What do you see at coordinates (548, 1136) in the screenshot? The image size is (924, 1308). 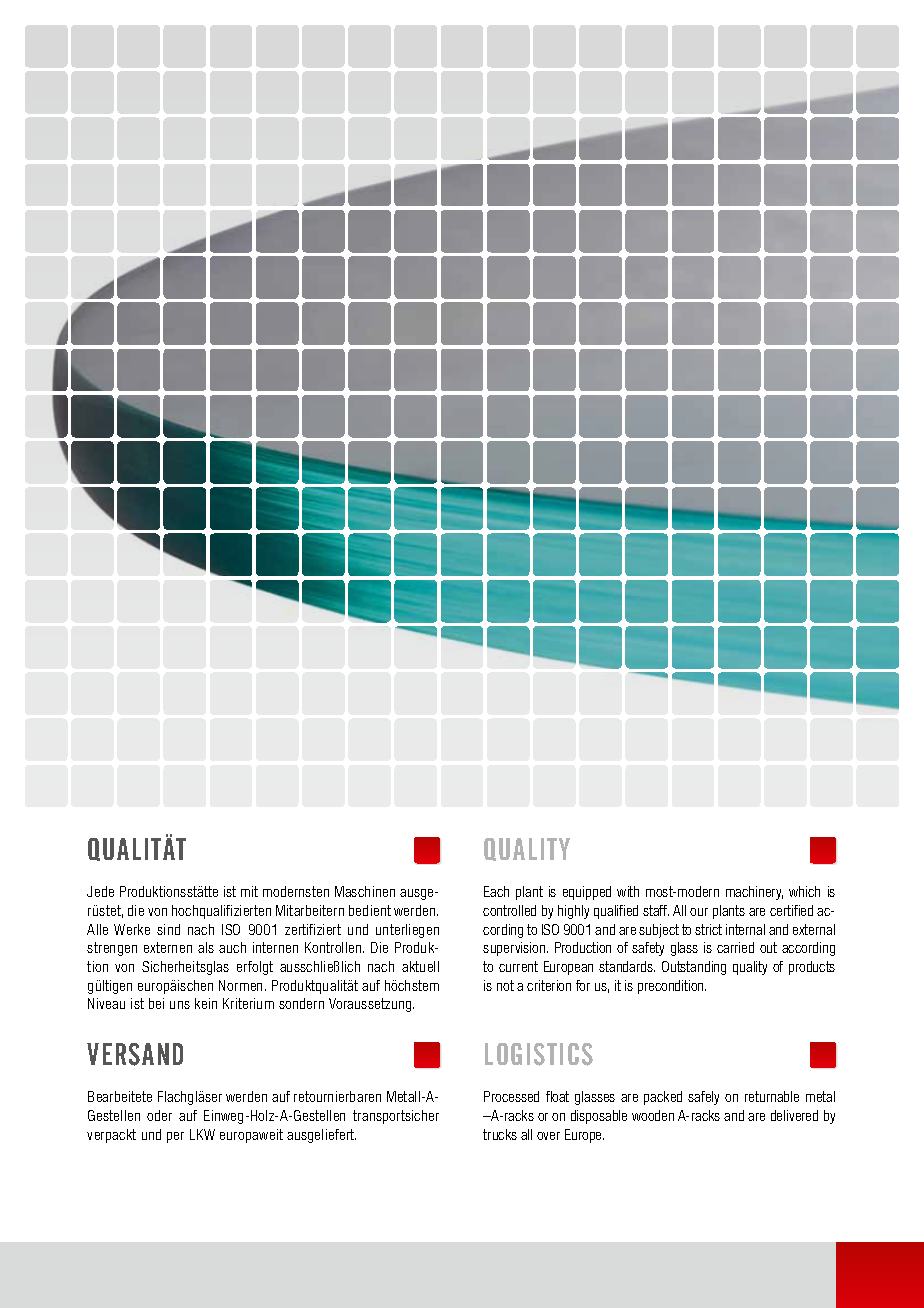 I see `over` at bounding box center [548, 1136].
